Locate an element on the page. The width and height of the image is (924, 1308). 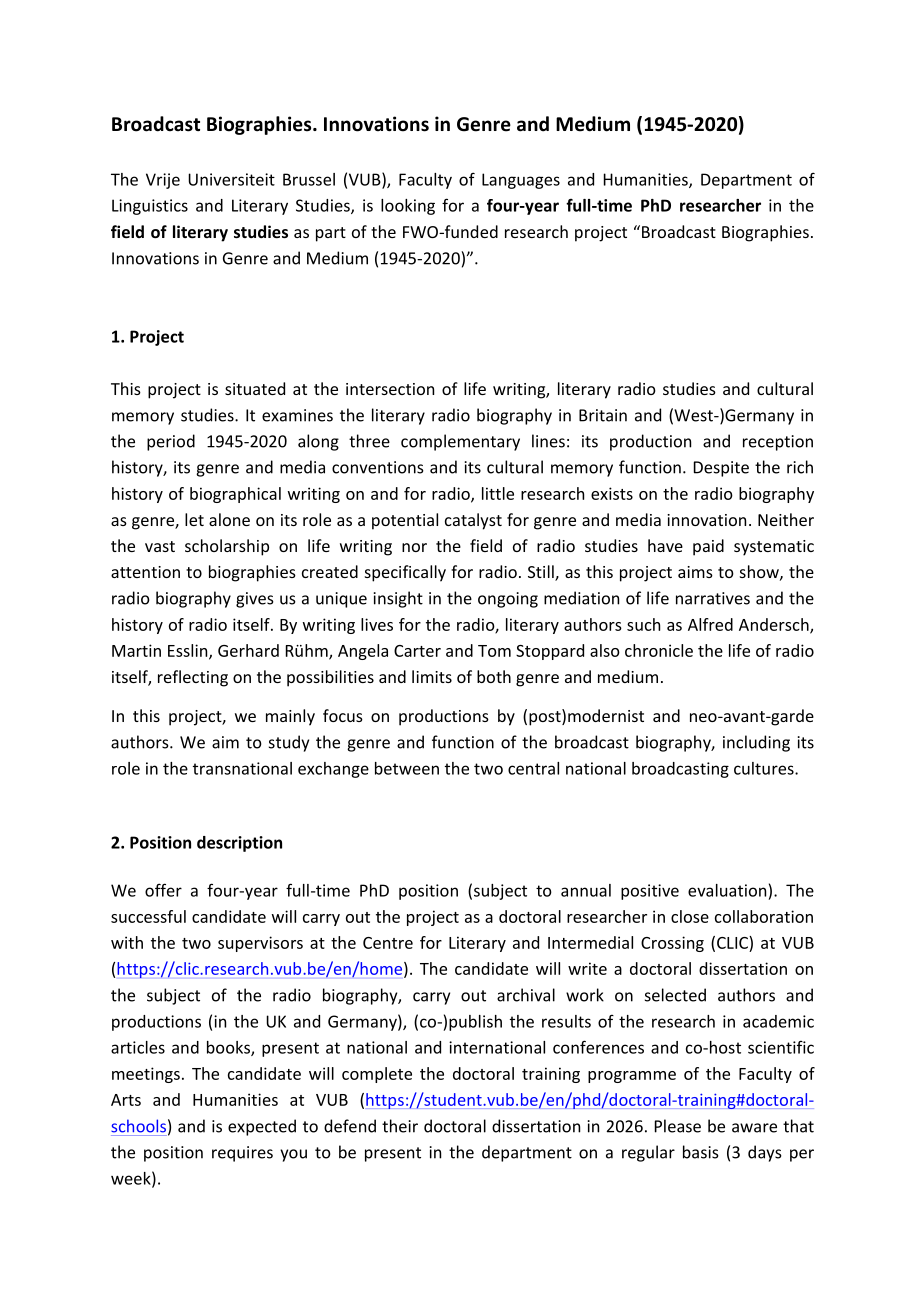
description is located at coordinates (239, 844).
